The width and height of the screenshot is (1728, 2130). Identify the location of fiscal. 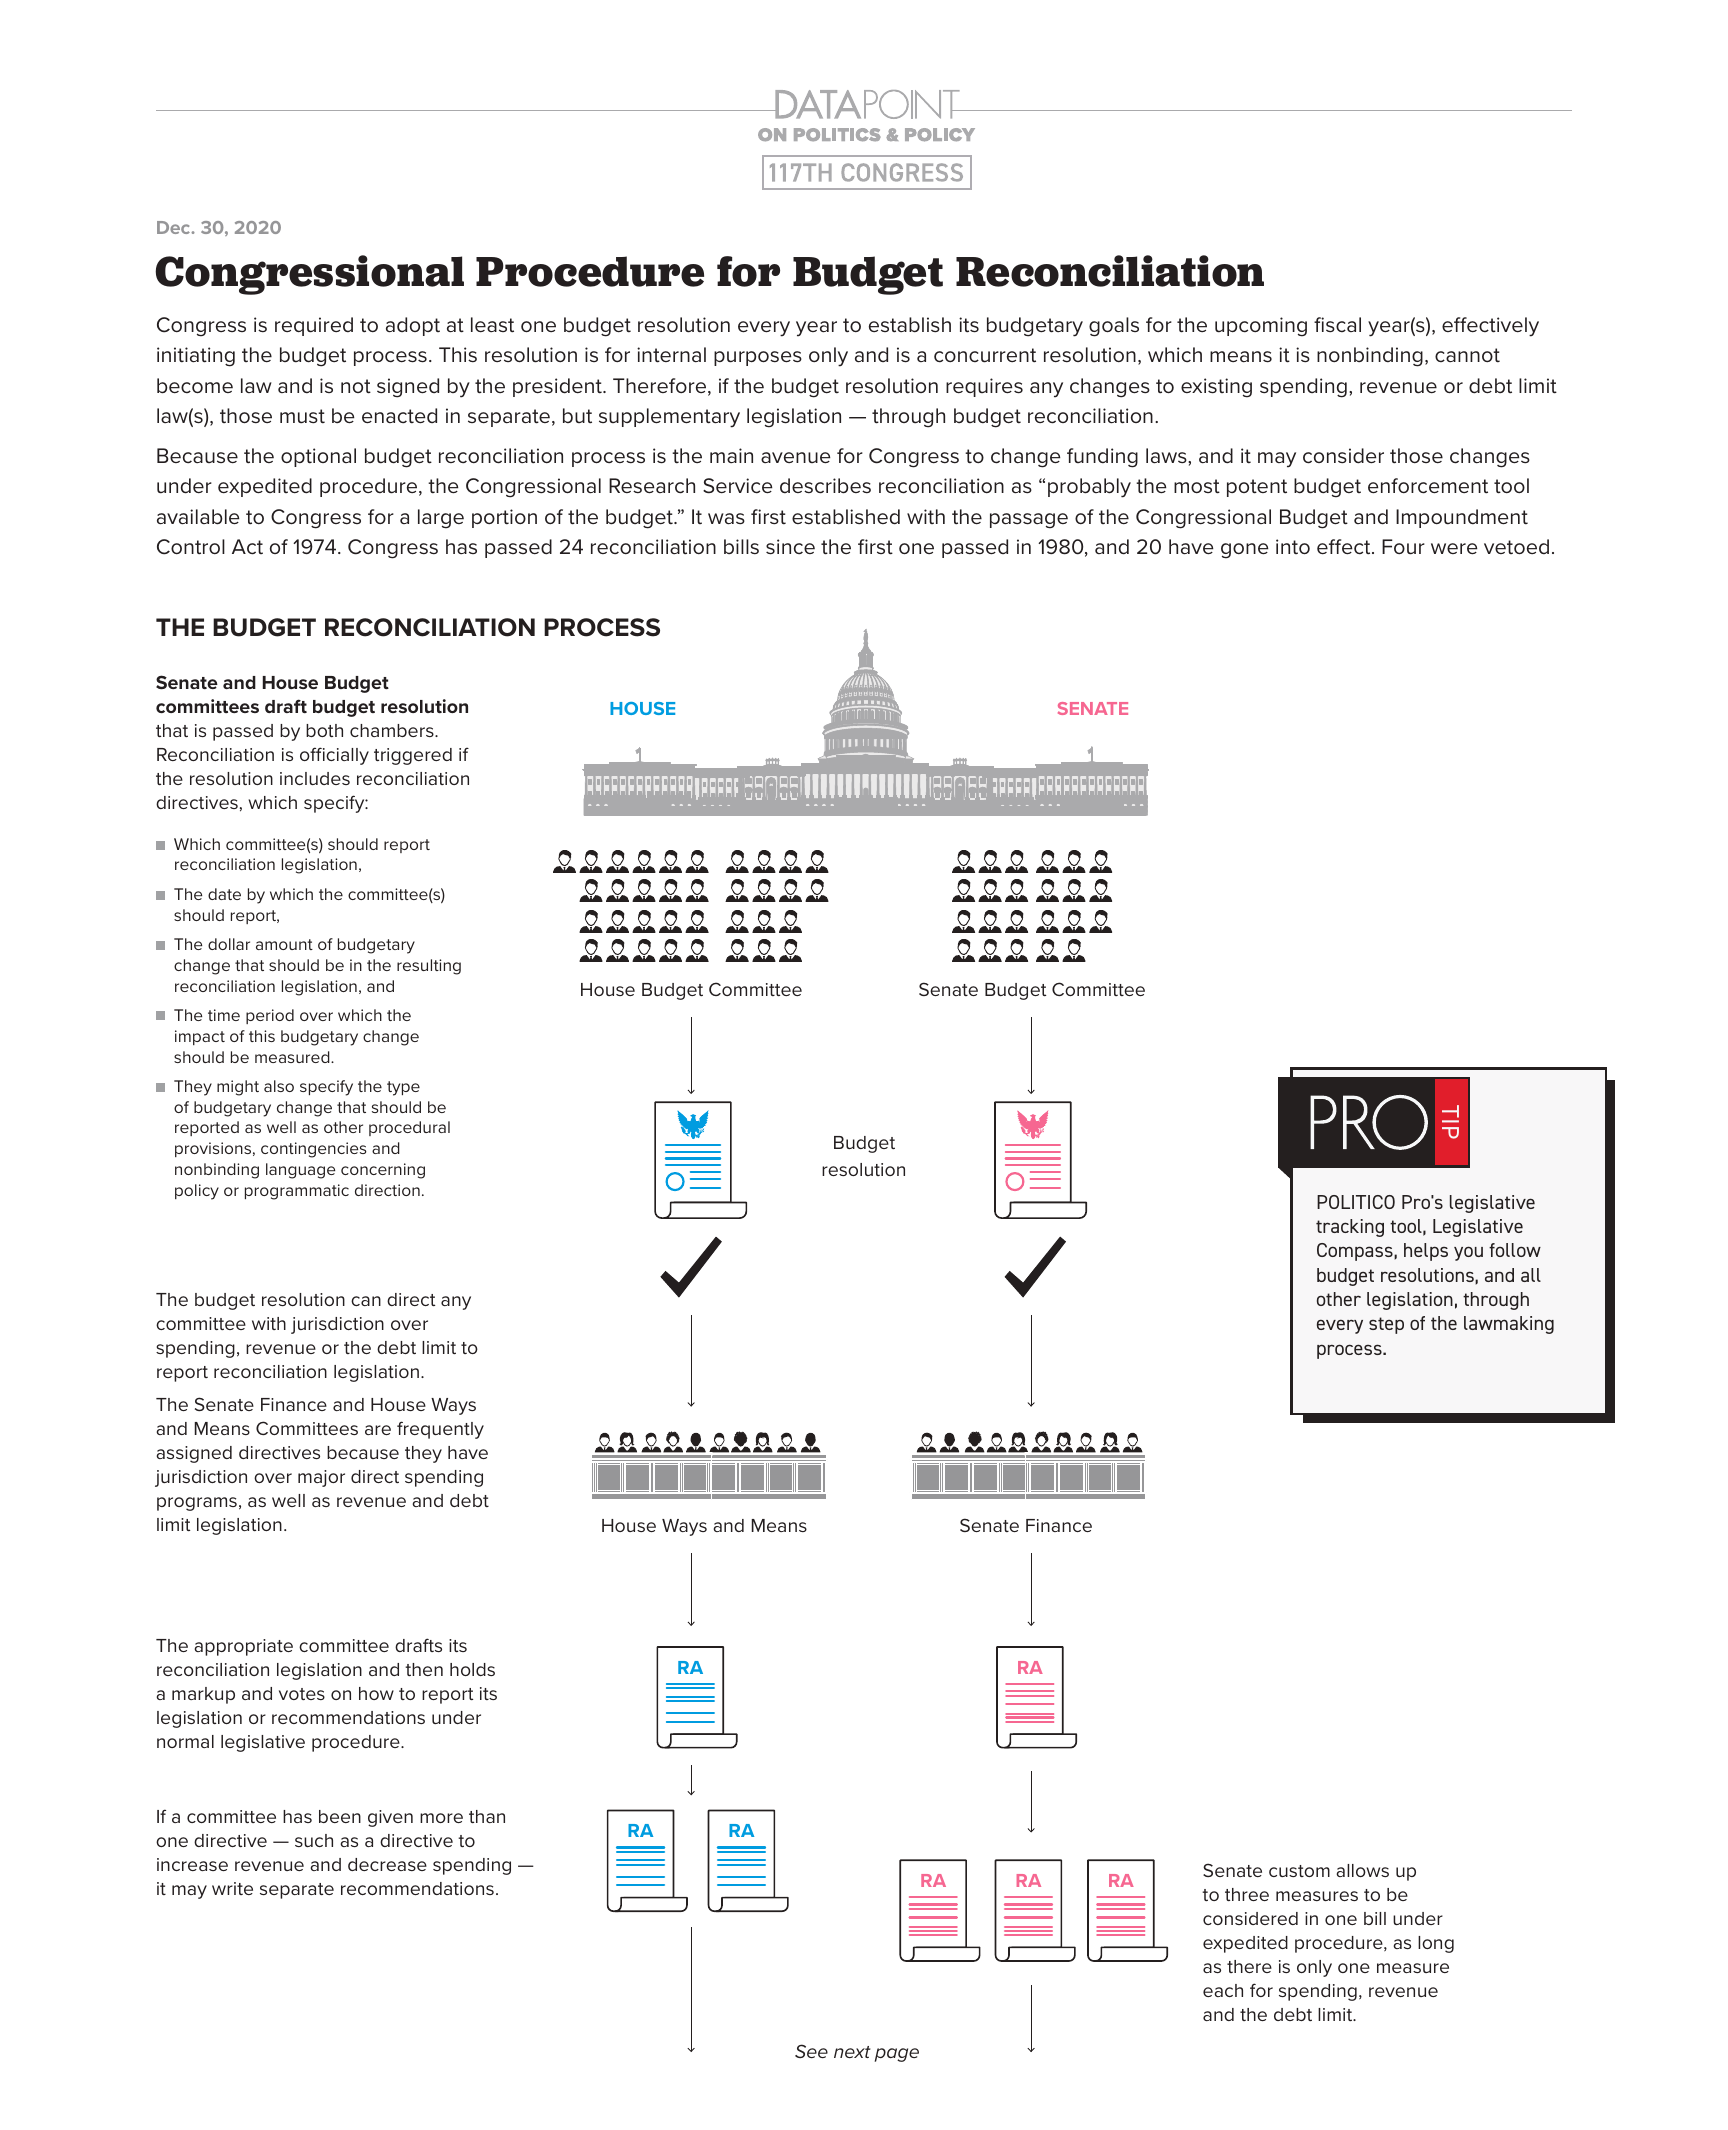
(1337, 325).
